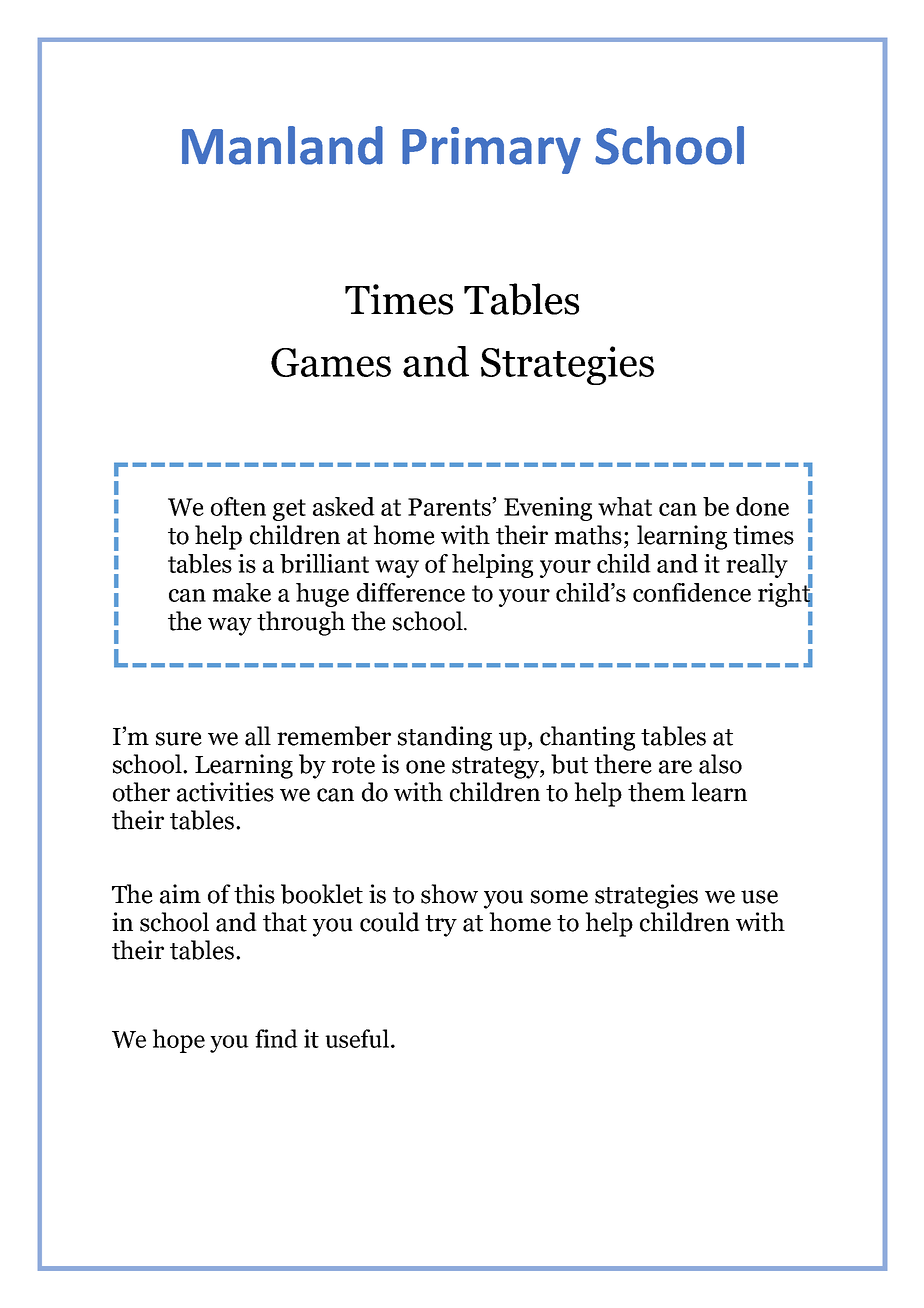  Describe the element at coordinates (238, 506) in the image. I see `often` at that location.
